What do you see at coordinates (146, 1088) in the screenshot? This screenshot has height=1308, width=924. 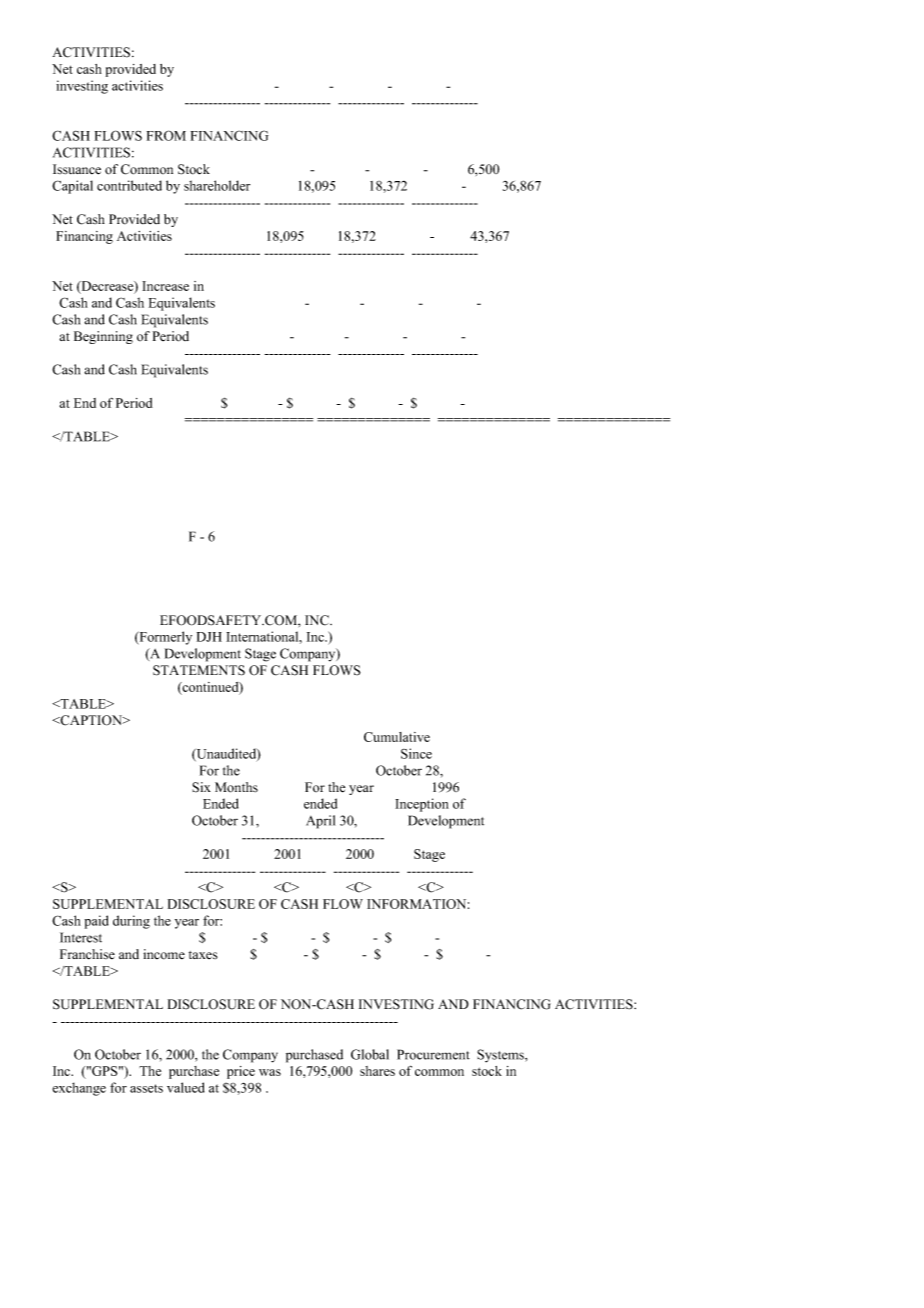 I see `assets` at bounding box center [146, 1088].
